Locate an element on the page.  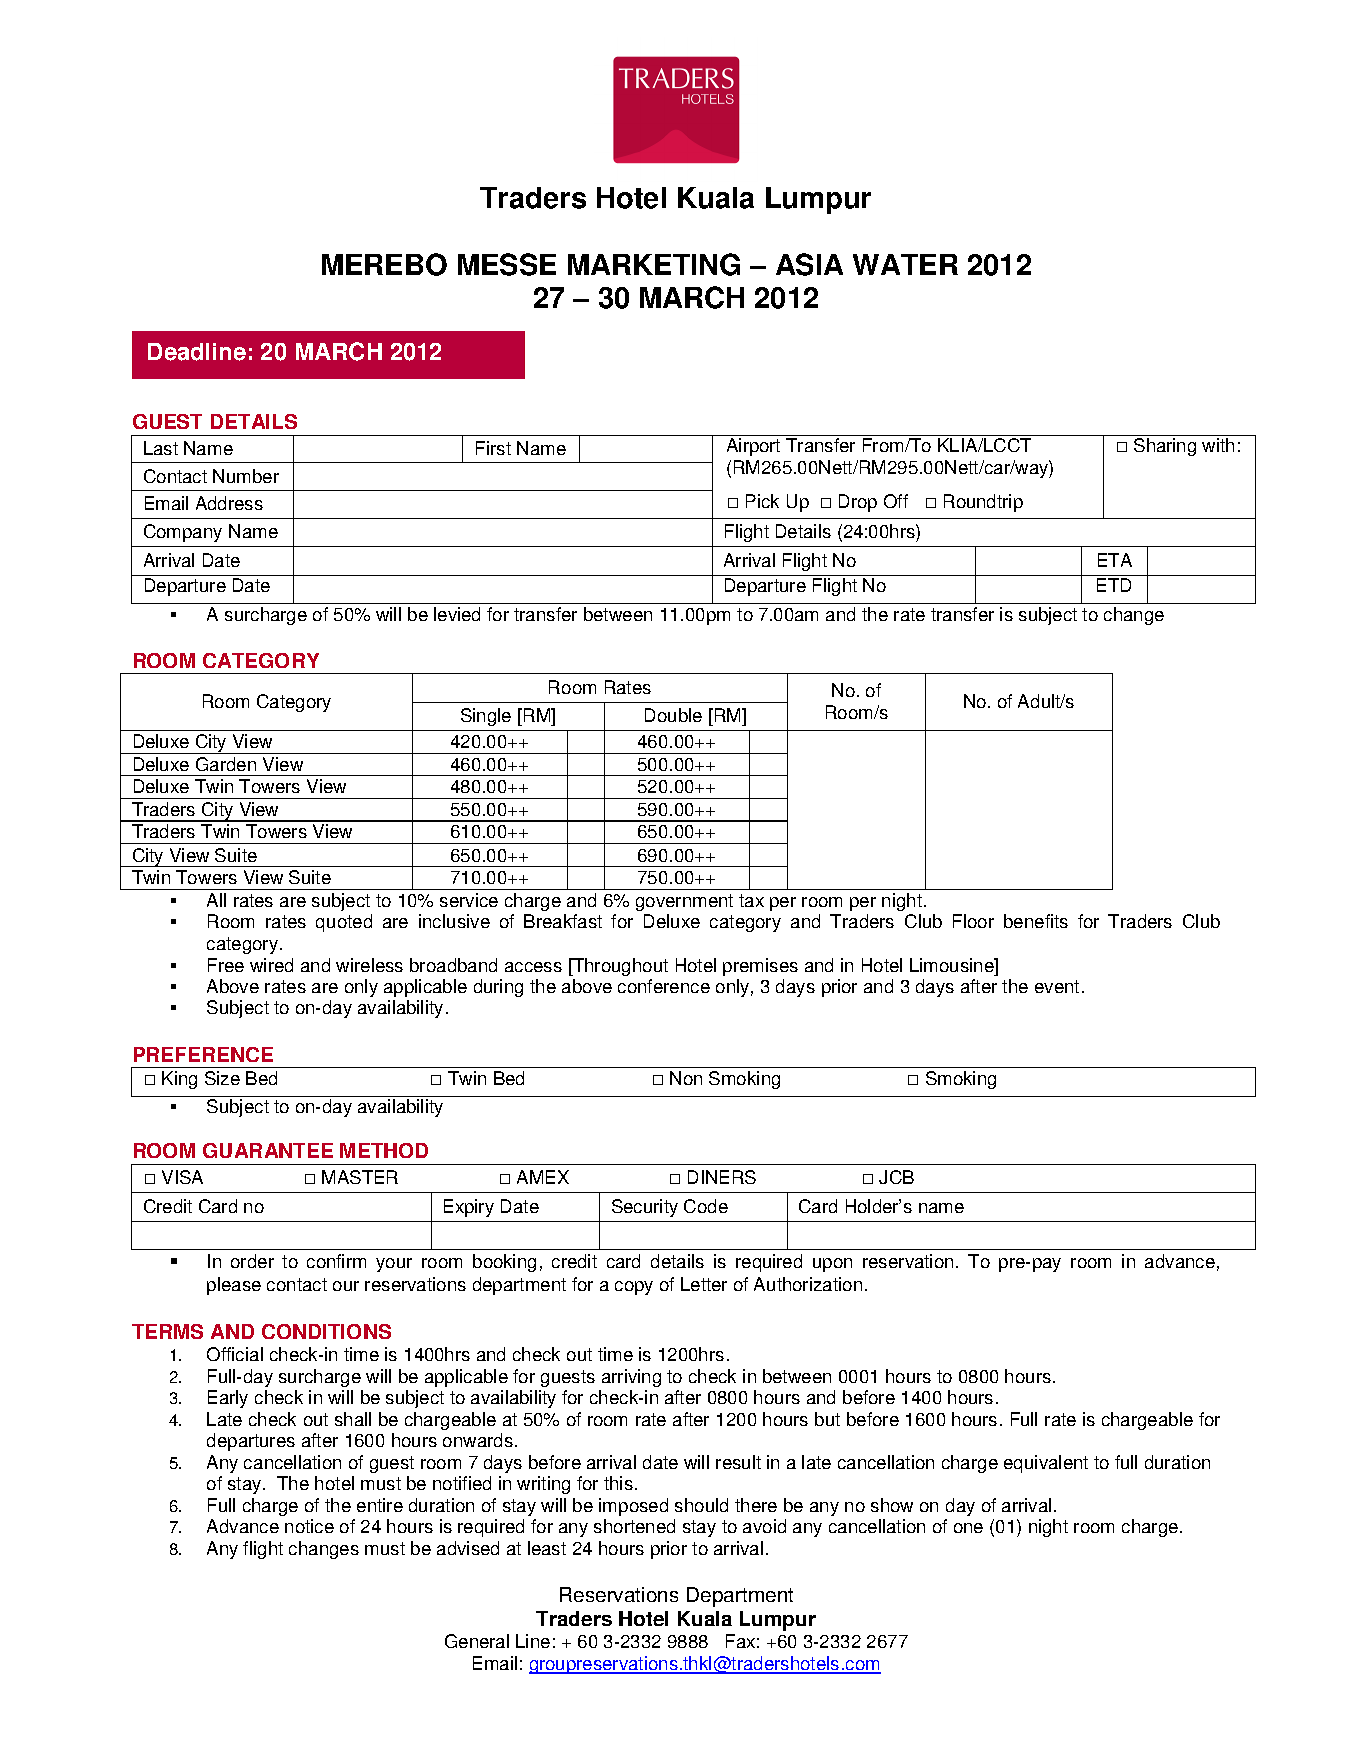
MARKETING is located at coordinates (654, 264).
